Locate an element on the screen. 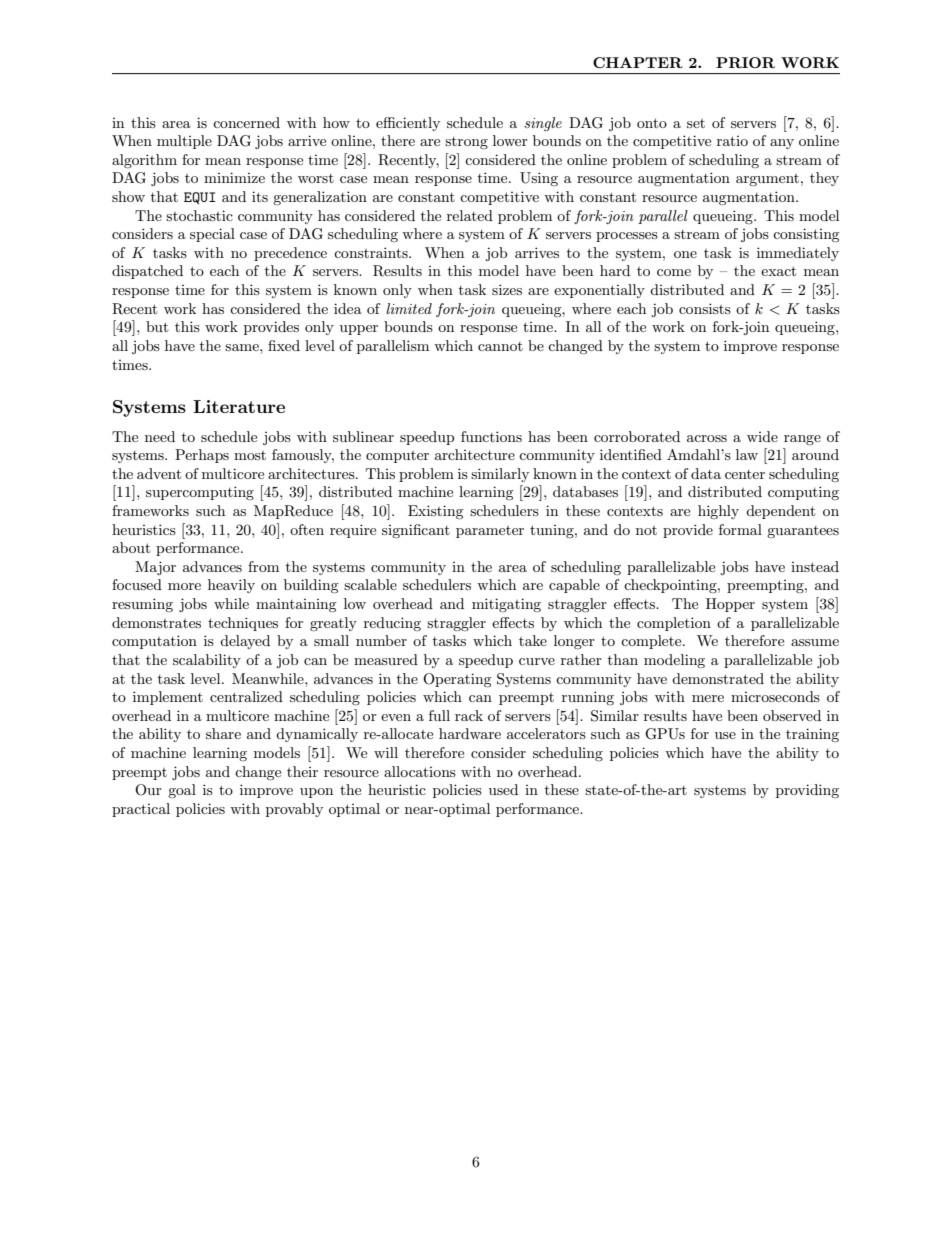 The height and width of the screenshot is (1233, 952). mitigating is located at coordinates (506, 605).
